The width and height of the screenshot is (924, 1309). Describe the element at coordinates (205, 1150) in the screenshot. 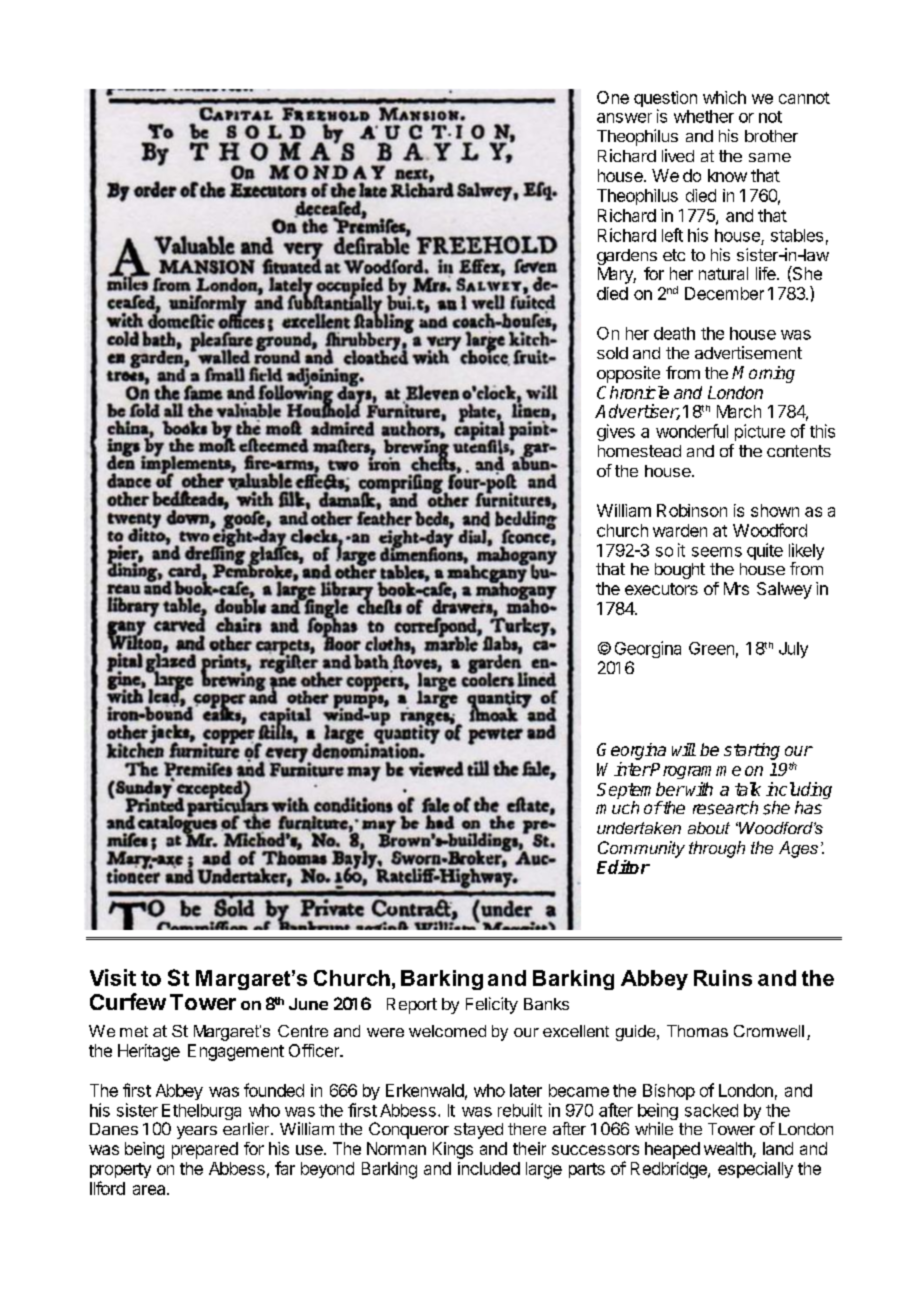

I see `prepared` at that location.
